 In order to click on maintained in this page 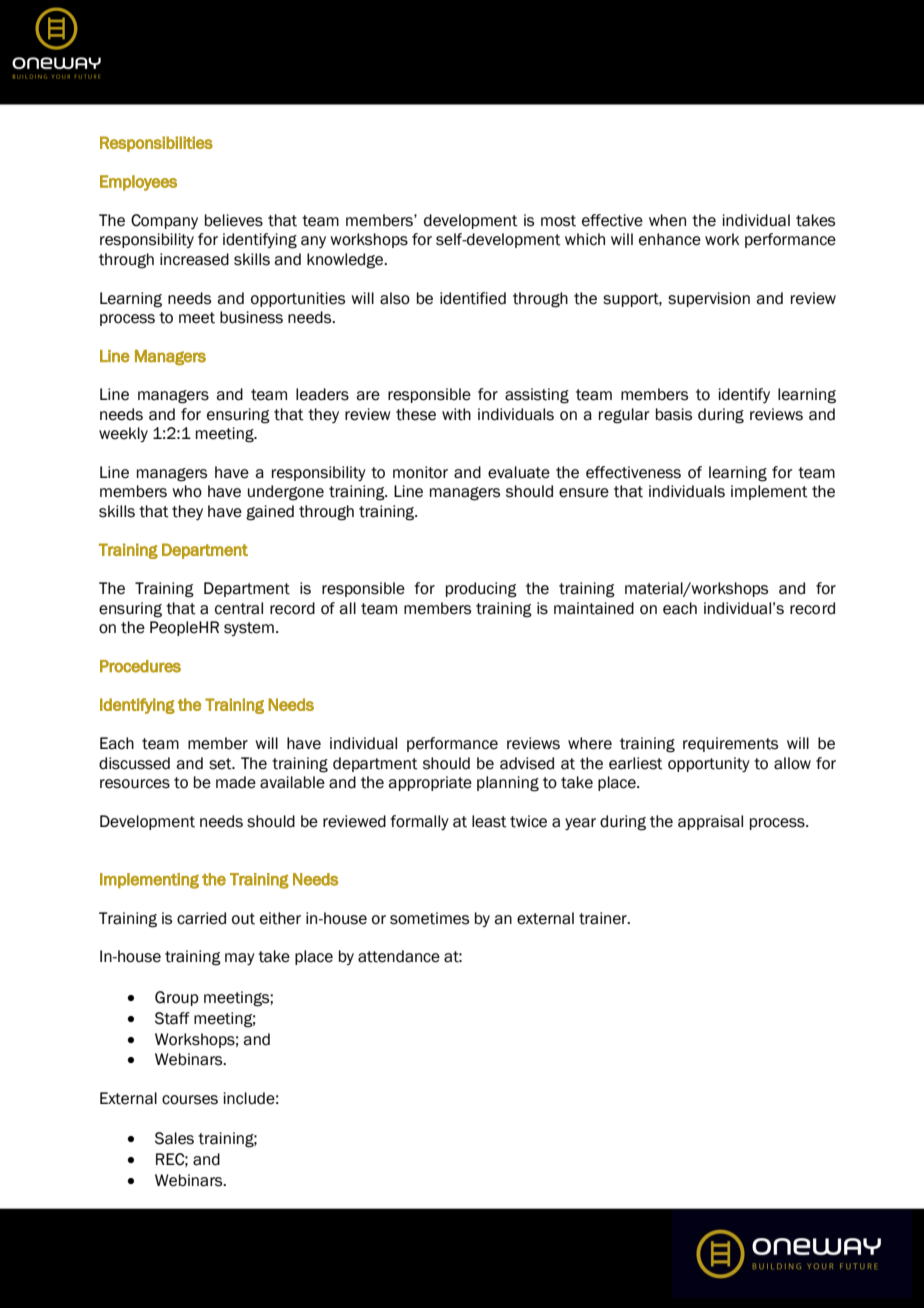, I will do `click(594, 608)`.
